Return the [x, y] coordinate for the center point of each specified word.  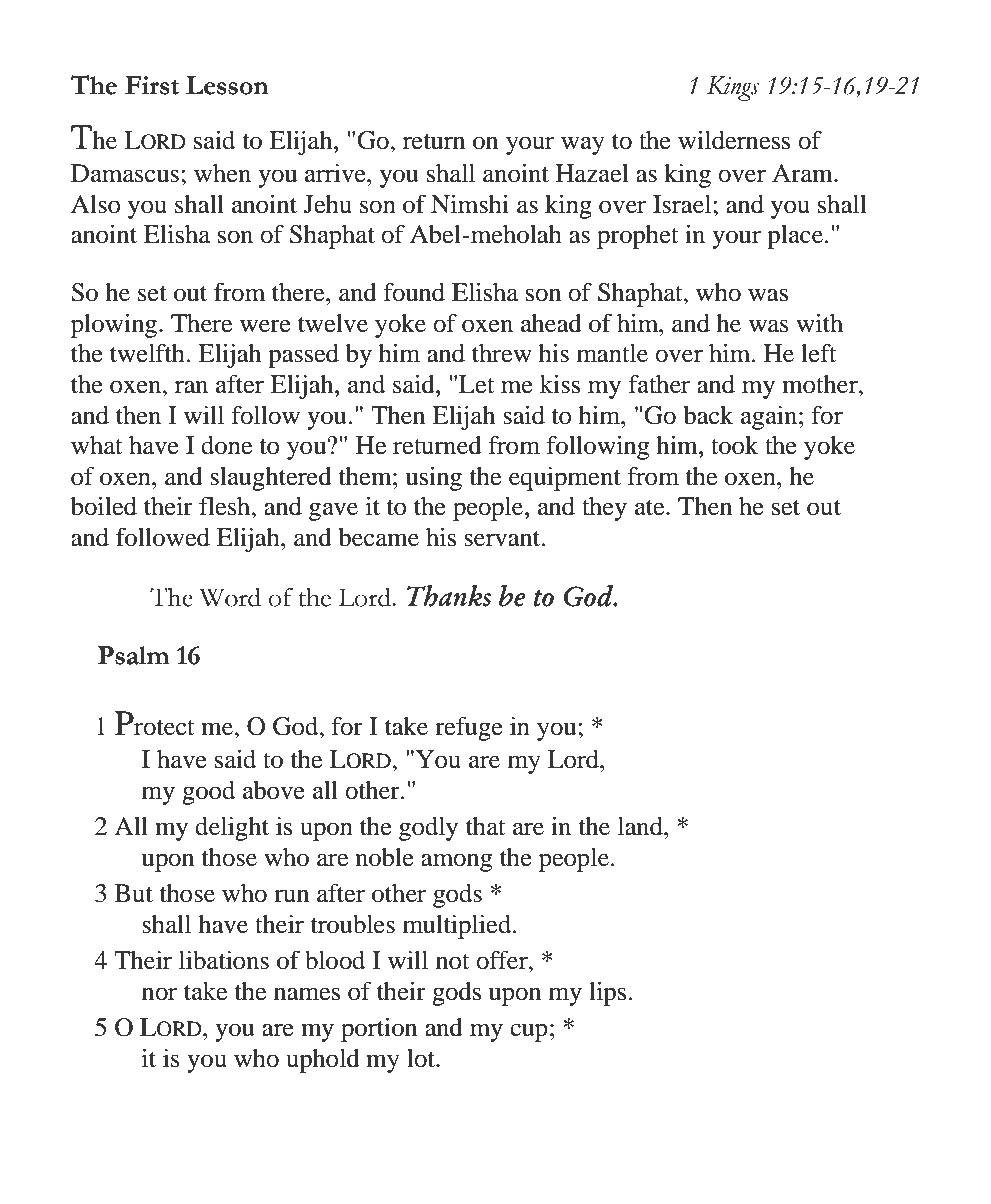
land [641, 826]
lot [422, 1058]
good [208, 793]
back [708, 415]
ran [191, 387]
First [152, 85]
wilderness [734, 140]
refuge [469, 728]
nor [159, 994]
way [583, 145]
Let [477, 384]
